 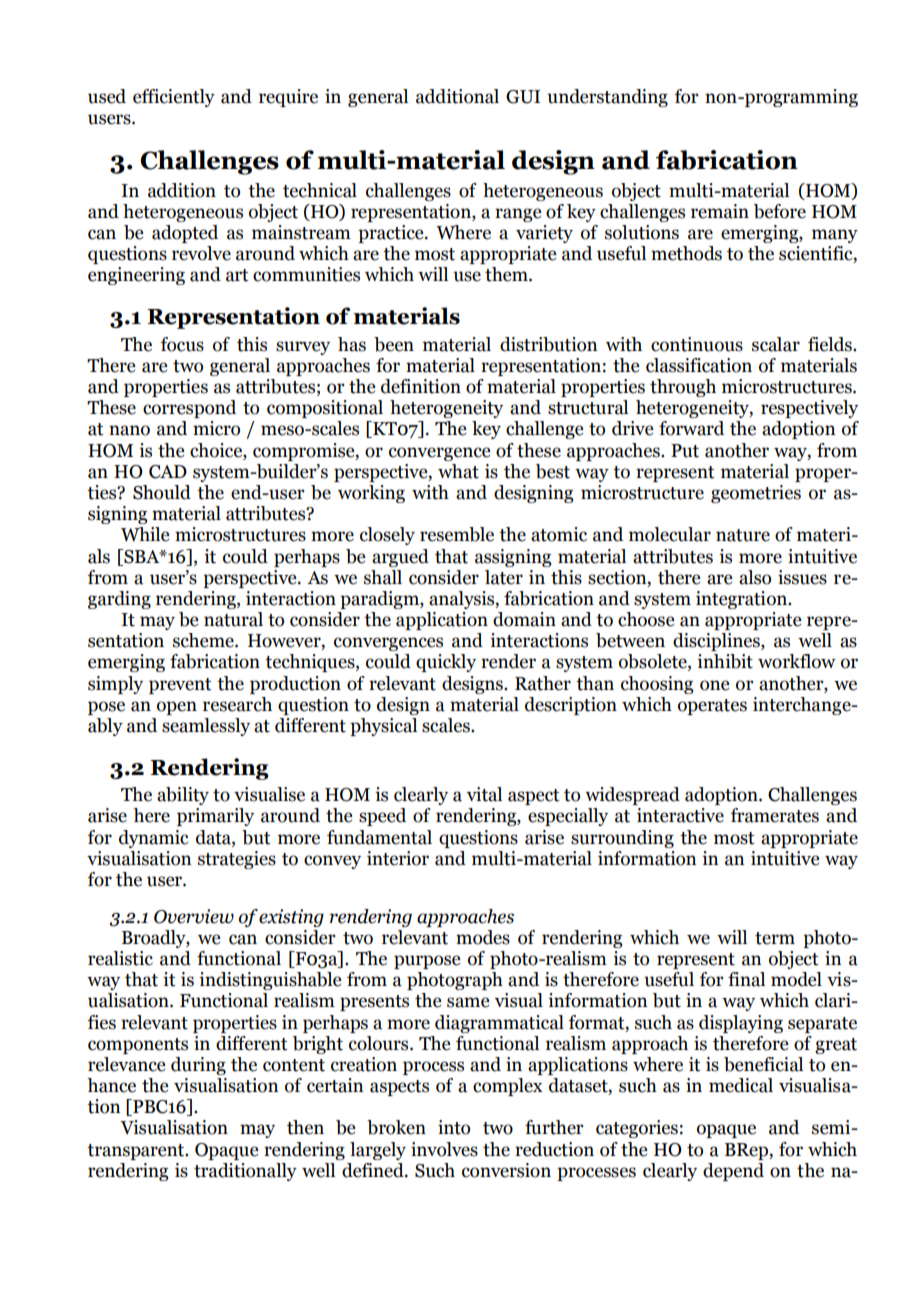 I want to click on quickly, so click(x=446, y=663).
